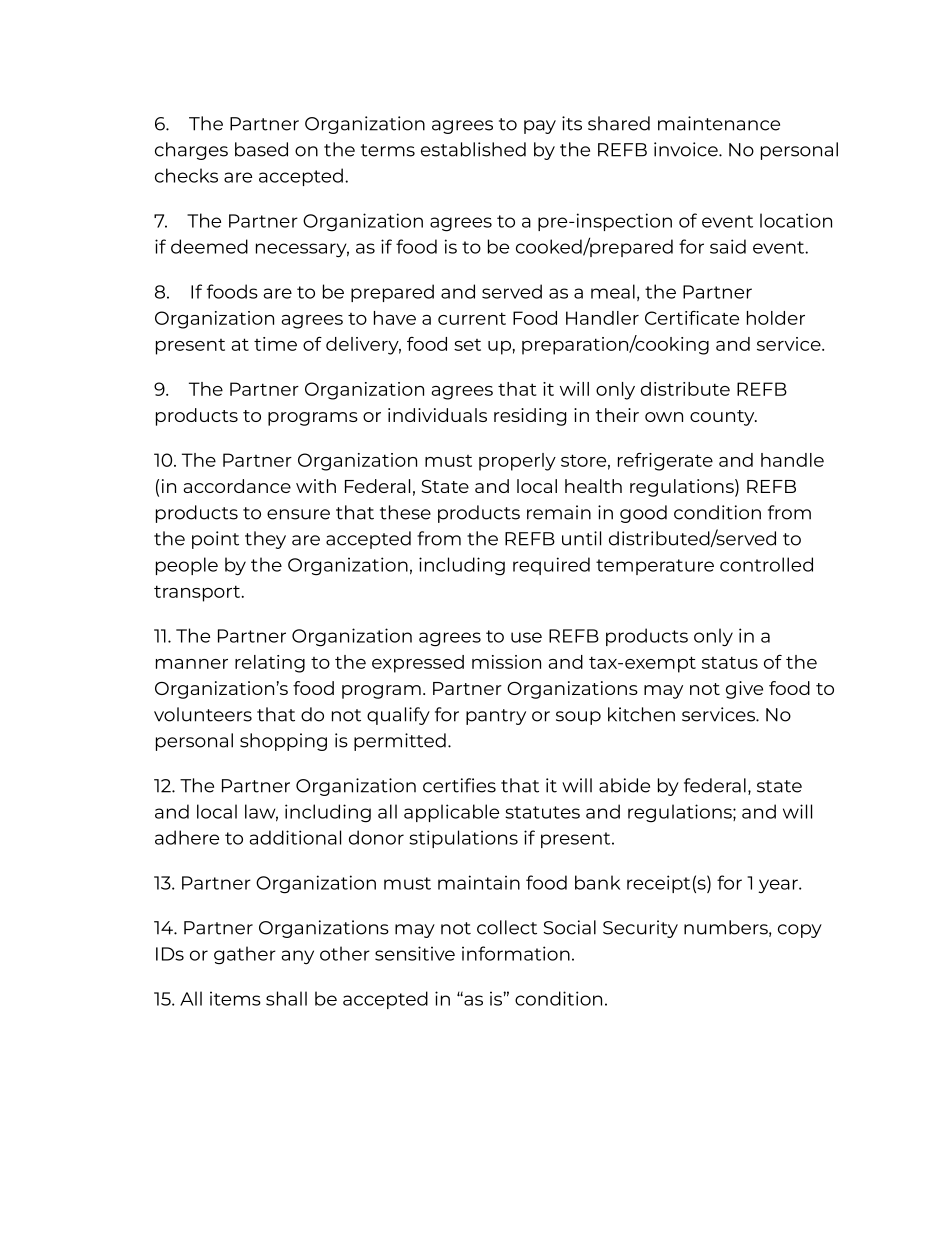 The height and width of the screenshot is (1233, 952). What do you see at coordinates (516, 953) in the screenshot?
I see `information` at bounding box center [516, 953].
